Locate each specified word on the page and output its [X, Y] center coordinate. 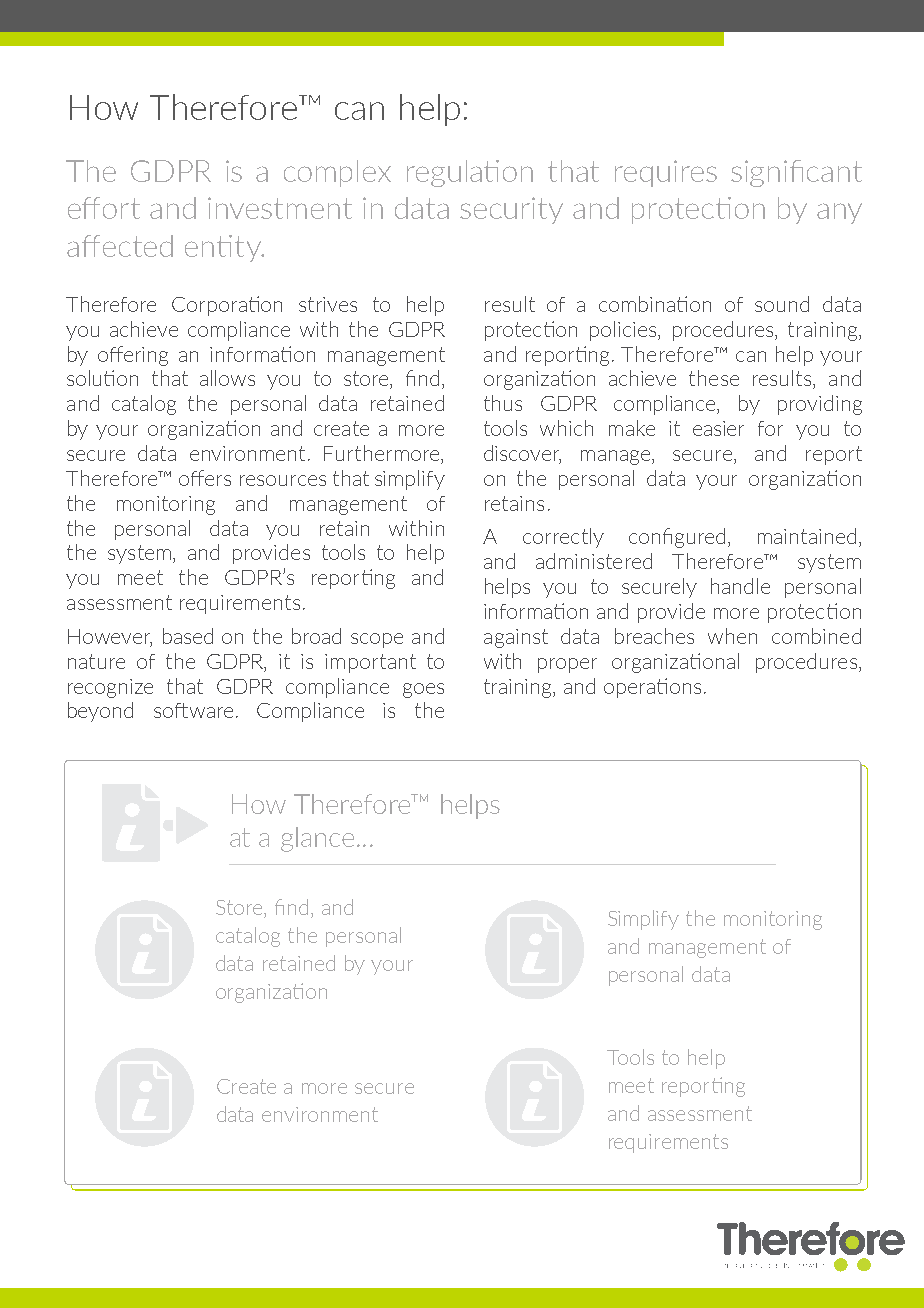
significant [796, 173]
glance [317, 839]
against [516, 638]
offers [205, 478]
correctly [563, 538]
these [714, 378]
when [732, 636]
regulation [470, 173]
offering [133, 356]
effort [104, 208]
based [188, 636]
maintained [807, 536]
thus [503, 403]
